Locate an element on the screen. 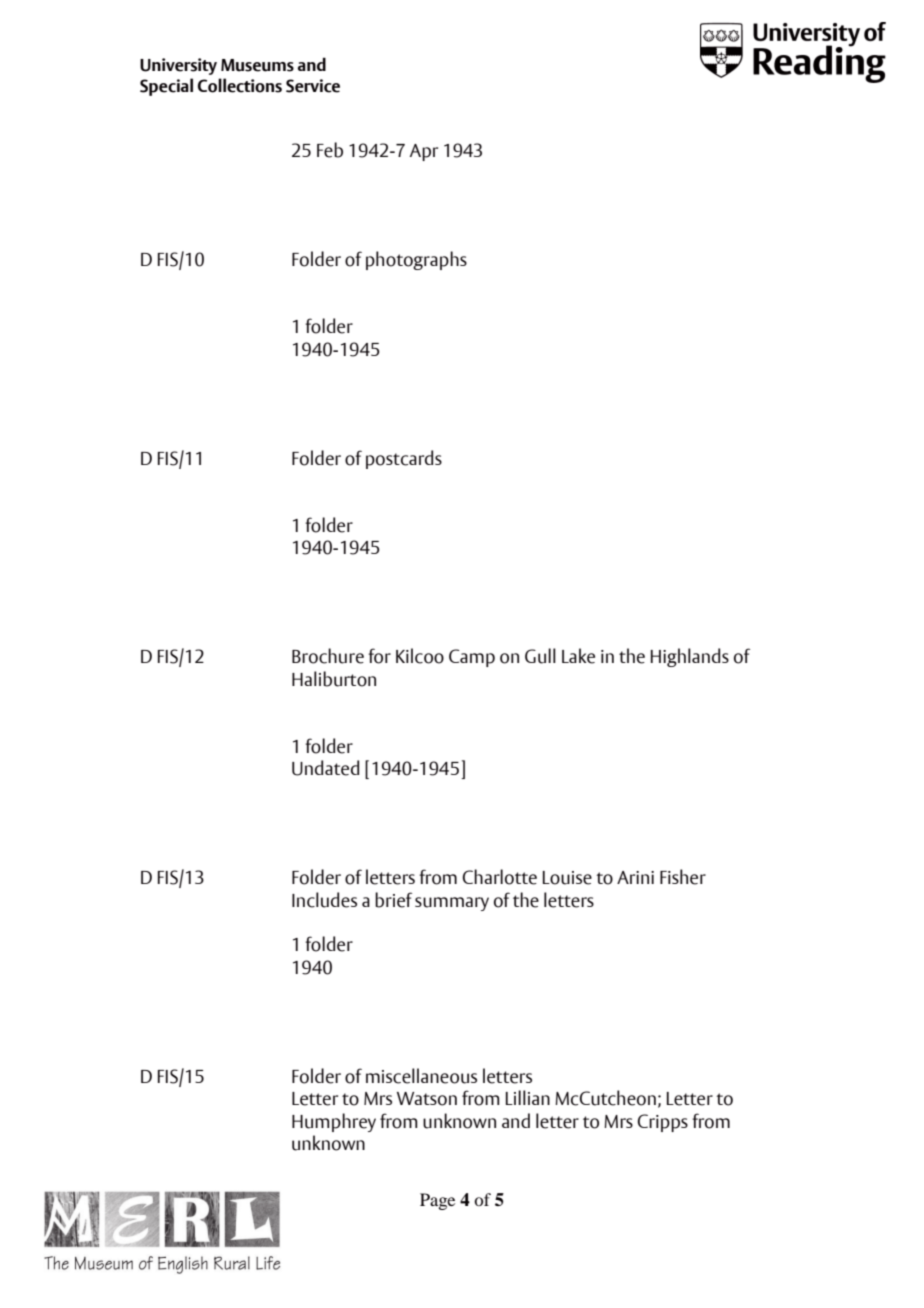  photographs is located at coordinates (416, 260).
